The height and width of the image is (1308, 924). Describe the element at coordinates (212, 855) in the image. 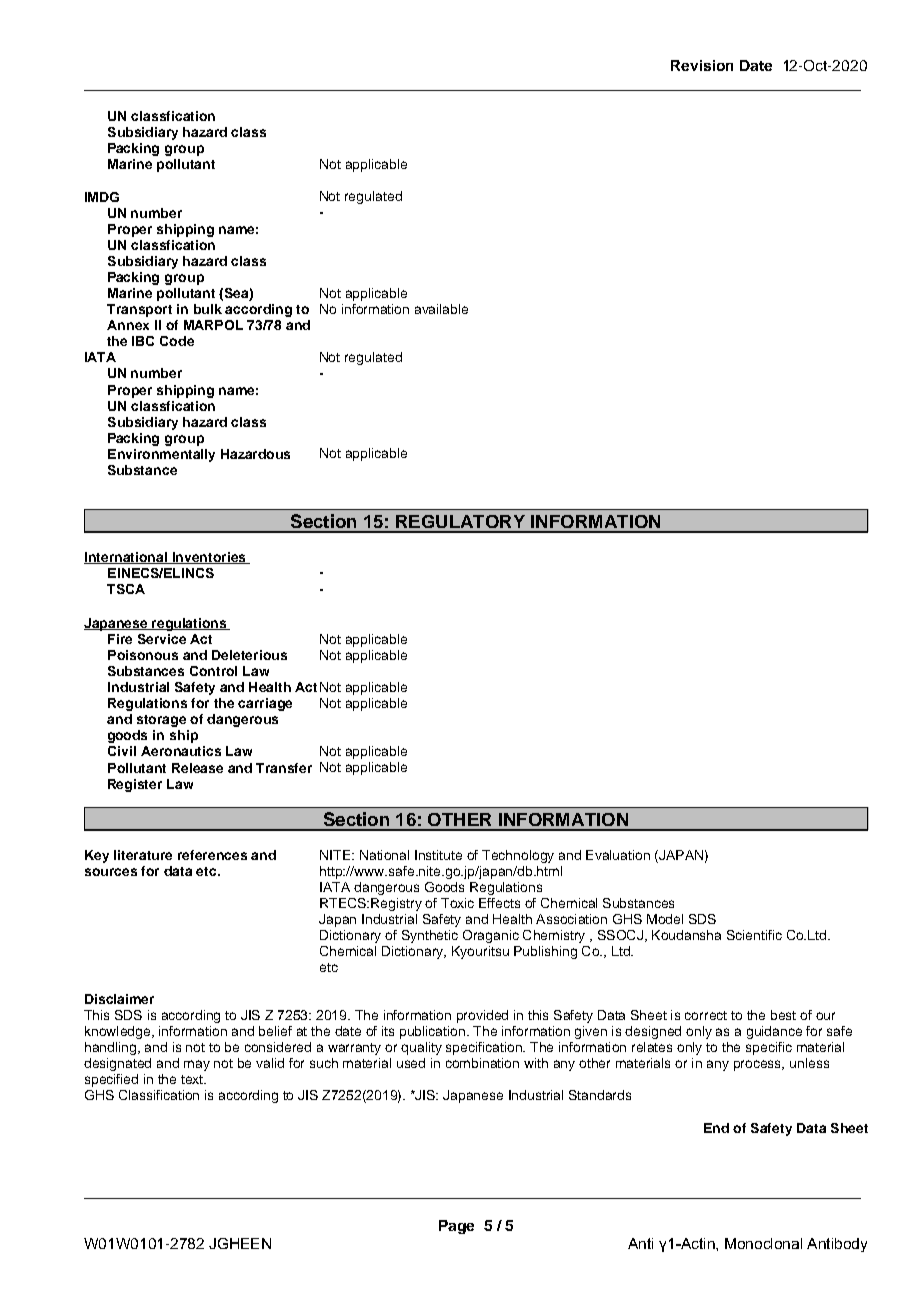

I see `references` at that location.
